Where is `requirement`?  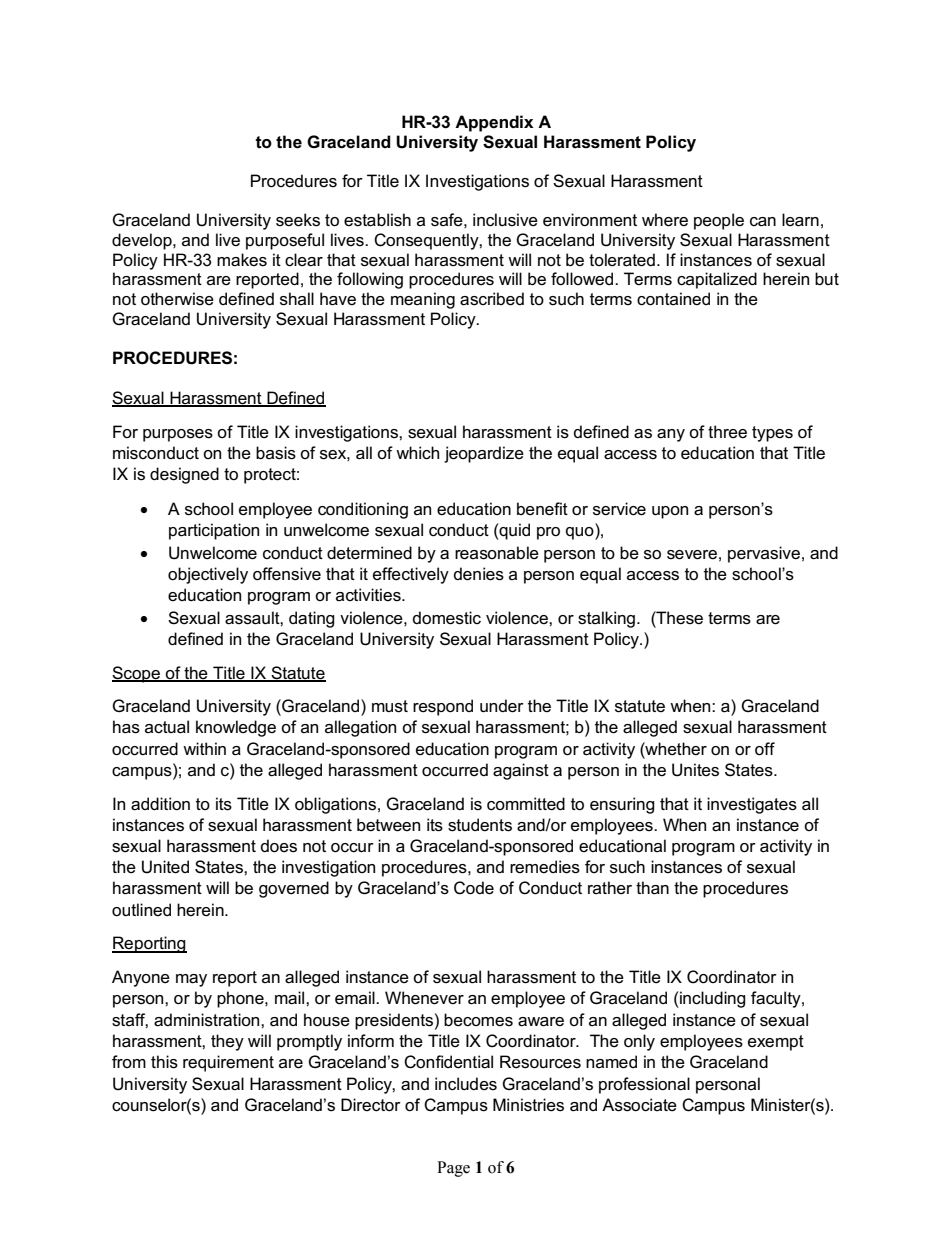 requirement is located at coordinates (228, 1063).
